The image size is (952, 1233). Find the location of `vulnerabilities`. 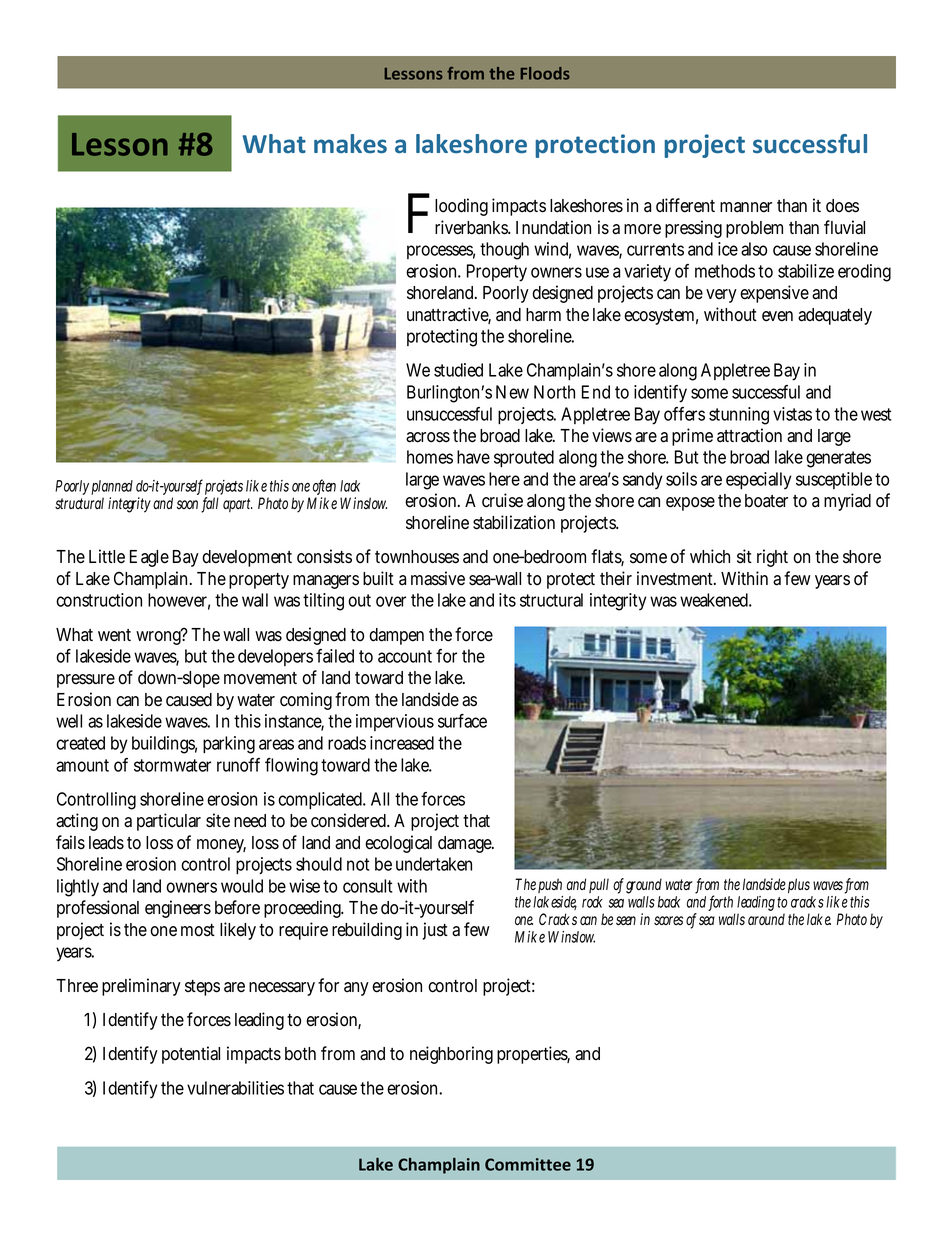

vulnerabilities is located at coordinates (235, 1088).
